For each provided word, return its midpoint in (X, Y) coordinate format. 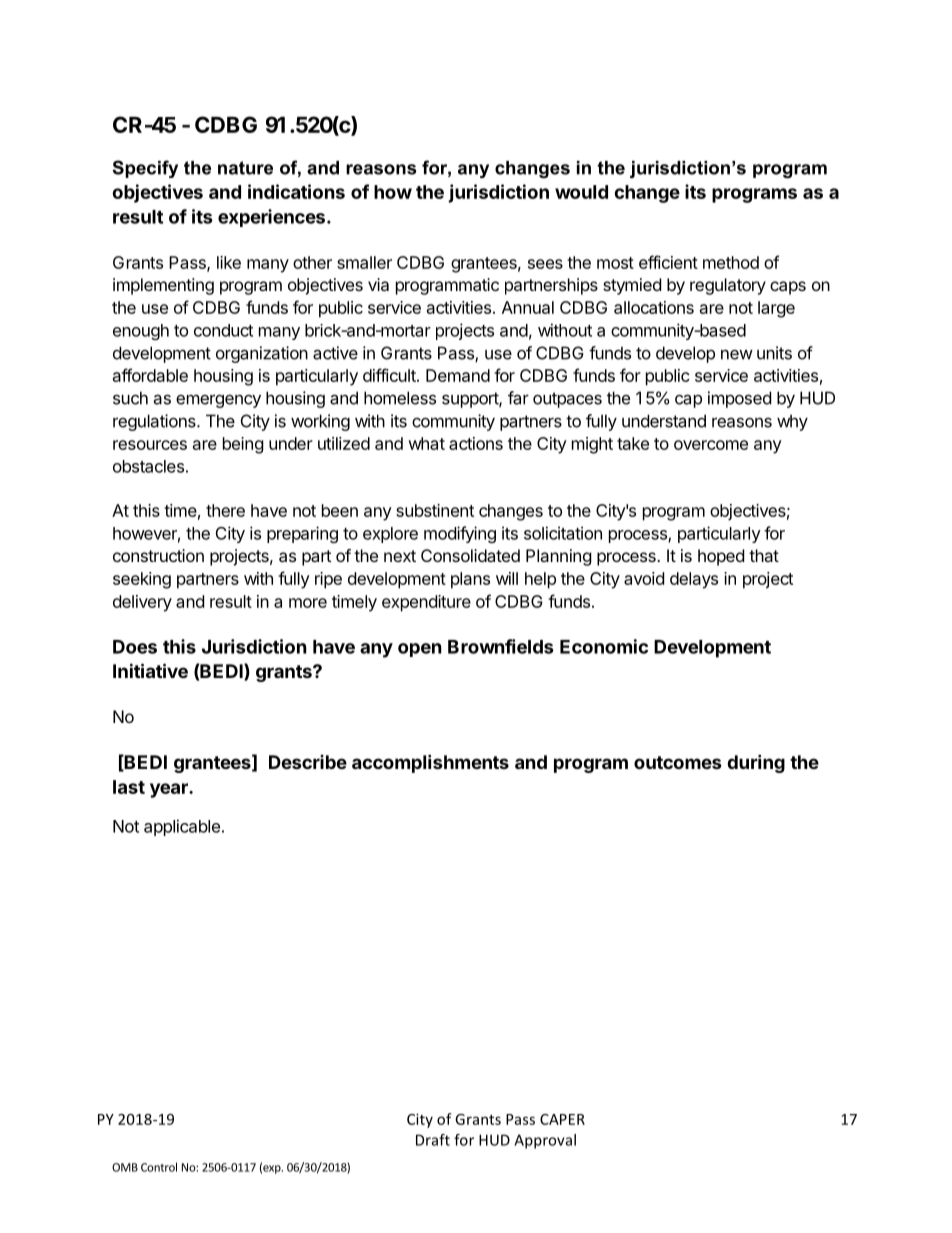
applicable (182, 827)
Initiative (150, 670)
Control (159, 1167)
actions (476, 443)
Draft (433, 1140)
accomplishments (430, 763)
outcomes (678, 762)
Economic (604, 646)
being (243, 445)
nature (245, 168)
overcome (711, 445)
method (731, 262)
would (581, 192)
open (420, 650)
